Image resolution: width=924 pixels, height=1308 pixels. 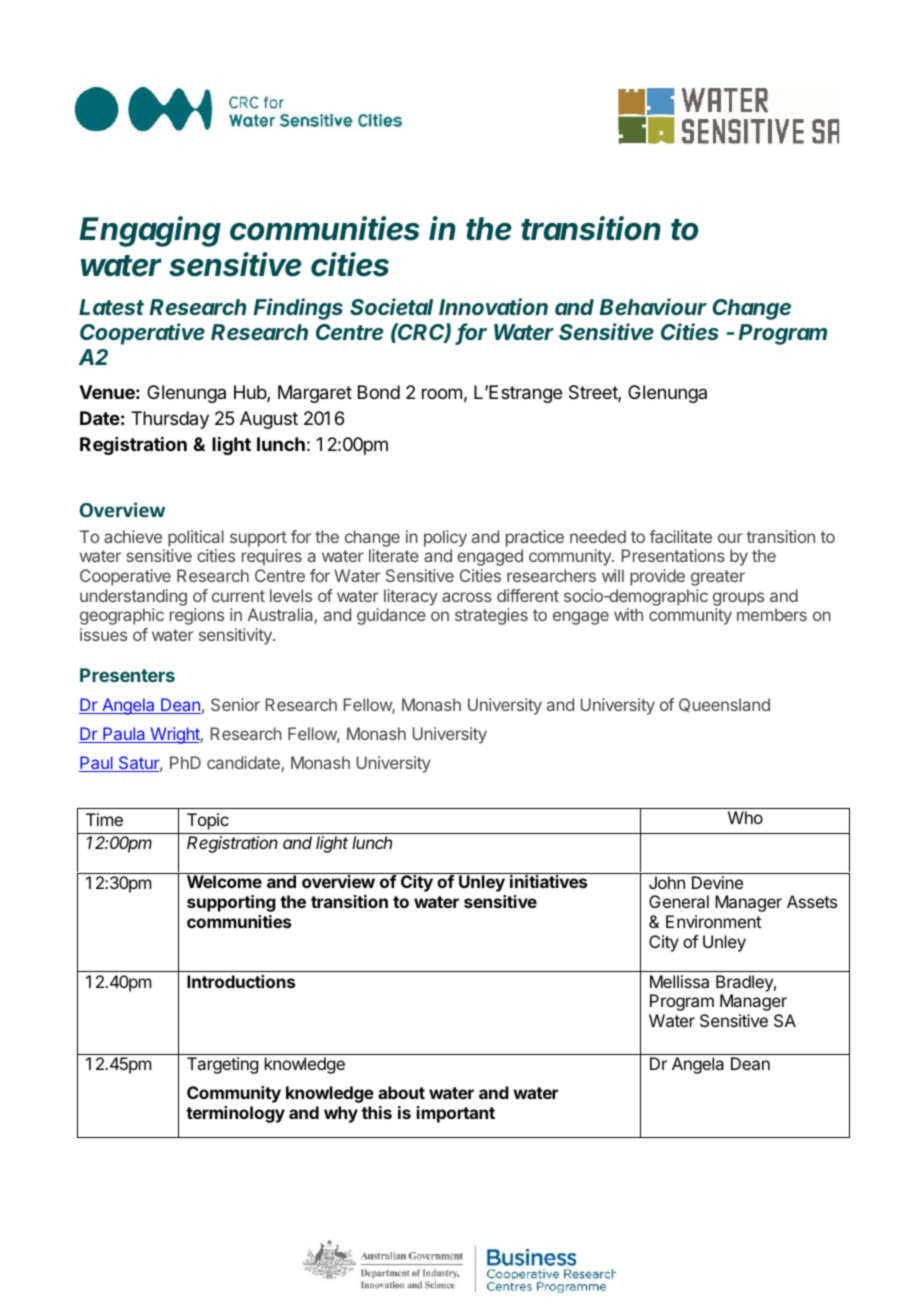 I want to click on Behaviour, so click(x=653, y=306).
